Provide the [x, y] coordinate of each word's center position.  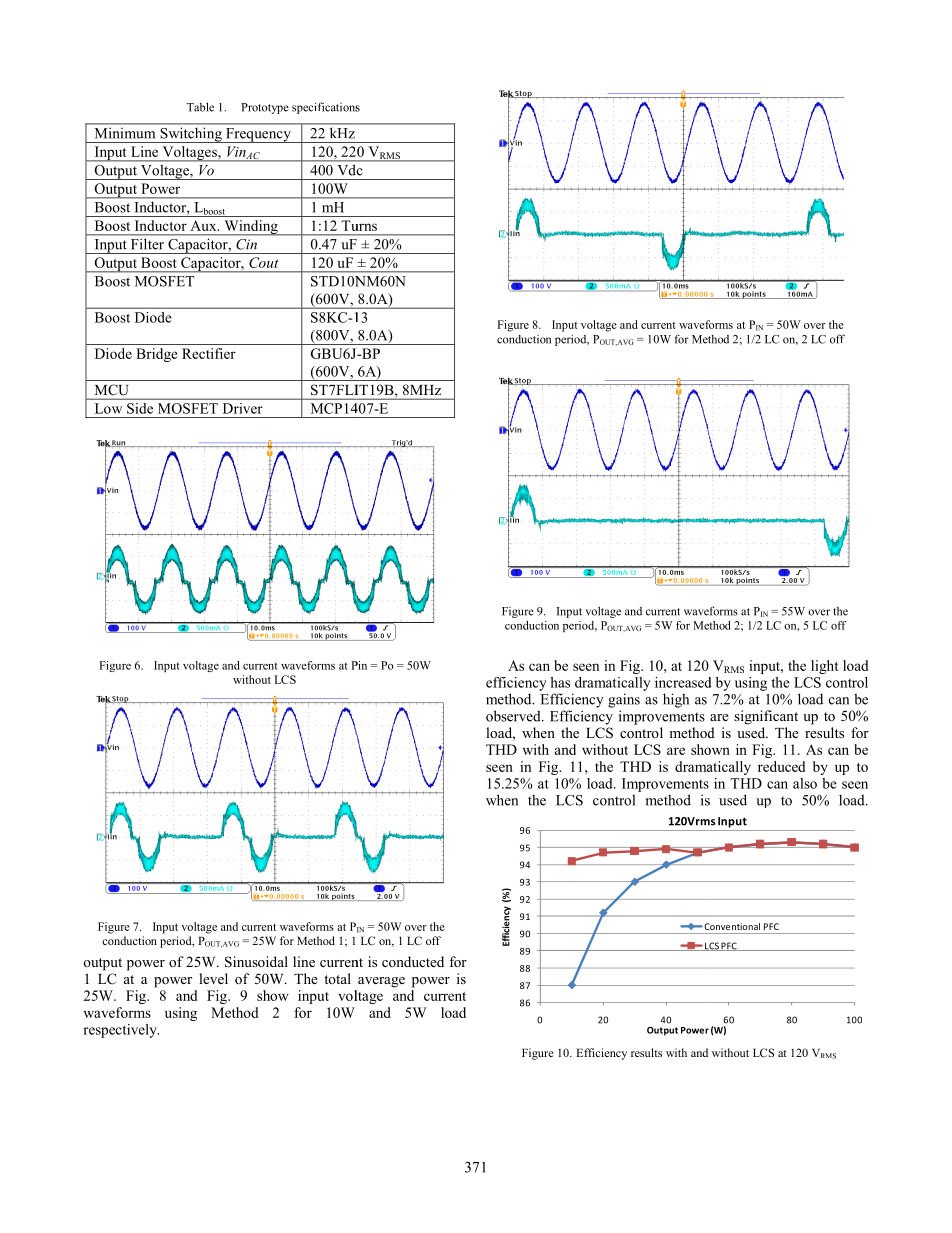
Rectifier [209, 353]
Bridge [157, 355]
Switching [191, 135]
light [825, 667]
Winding [251, 228]
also [805, 783]
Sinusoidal [256, 962]
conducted [413, 961]
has [560, 682]
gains [624, 700]
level [213, 978]
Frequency [258, 135]
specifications [326, 108]
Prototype [265, 108]
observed [514, 716]
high [676, 700]
